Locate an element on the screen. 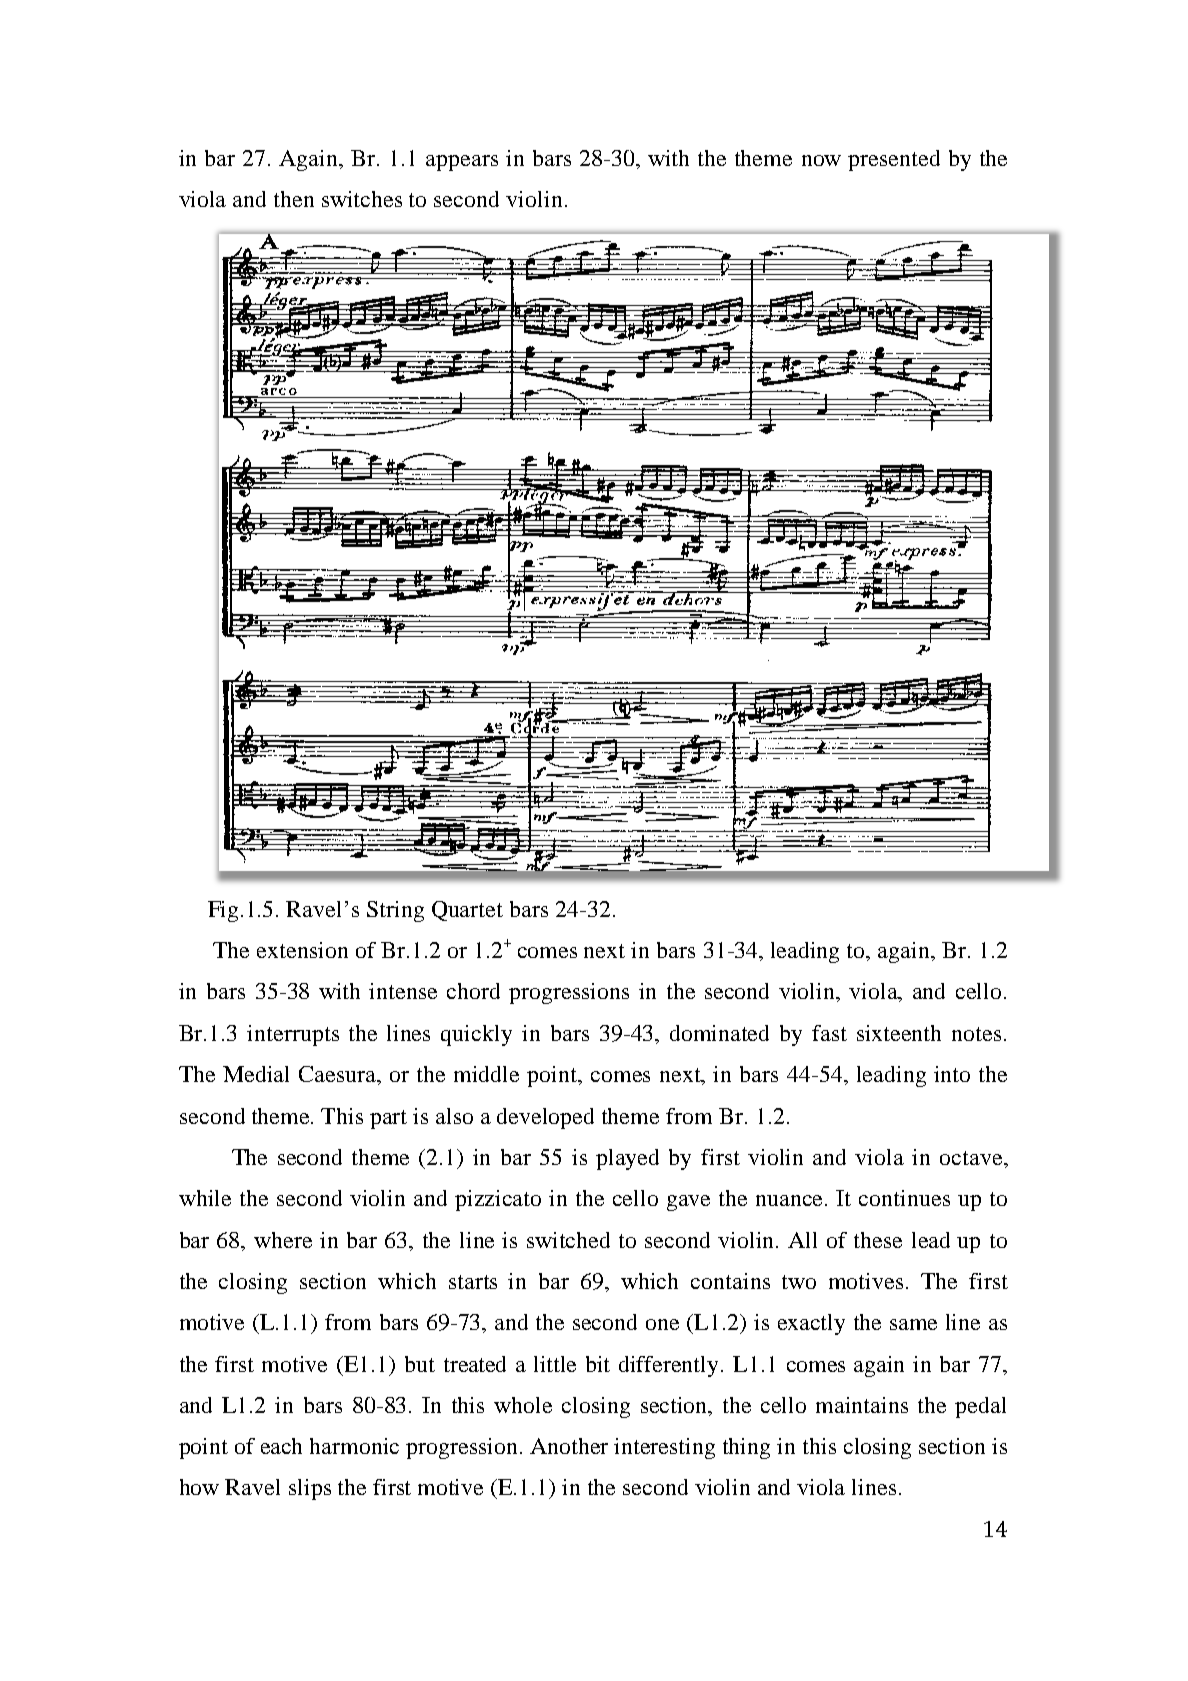 Image resolution: width=1188 pixels, height=1681 pixels. developed is located at coordinates (545, 1118).
